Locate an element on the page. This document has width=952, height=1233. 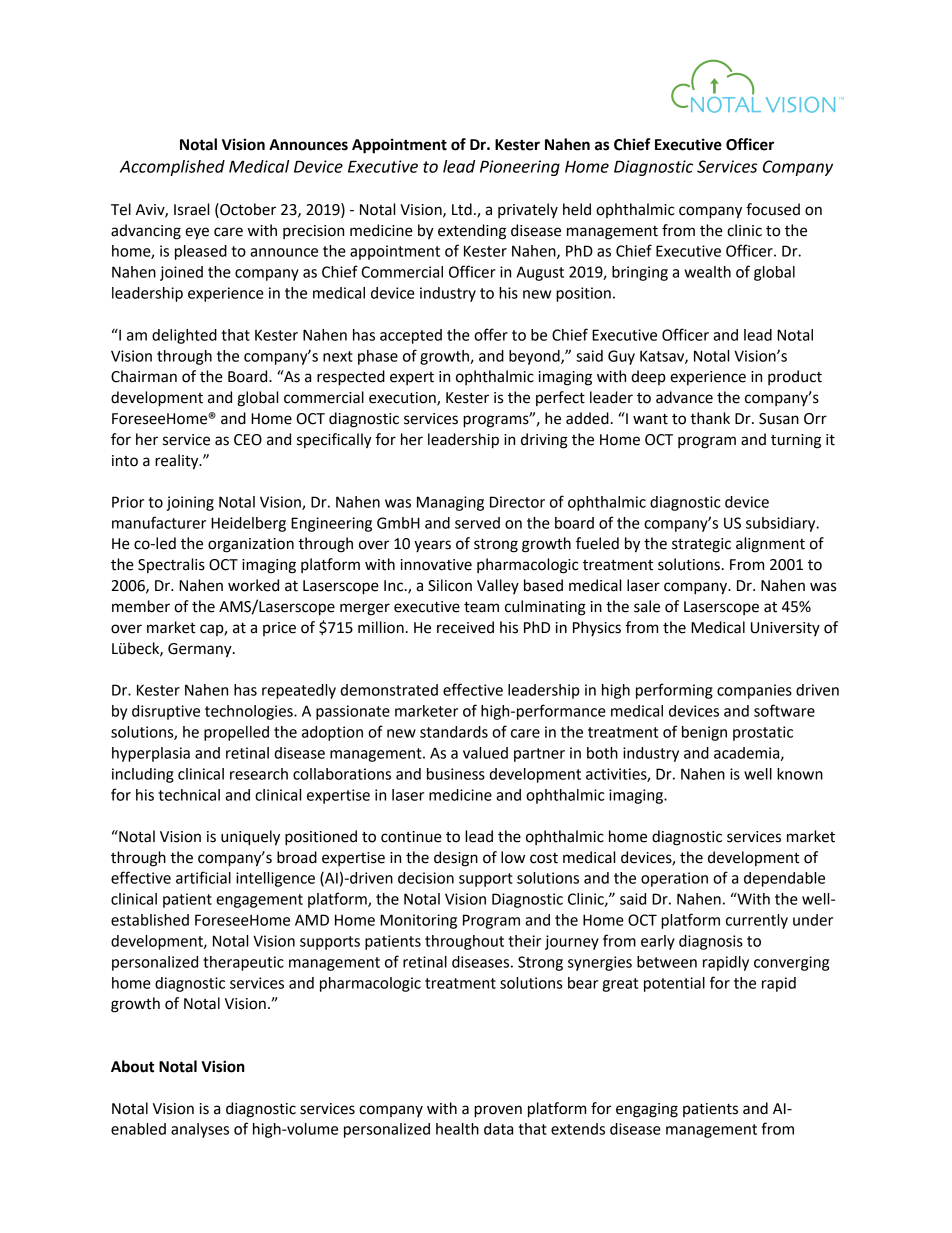
CEO is located at coordinates (248, 440).
